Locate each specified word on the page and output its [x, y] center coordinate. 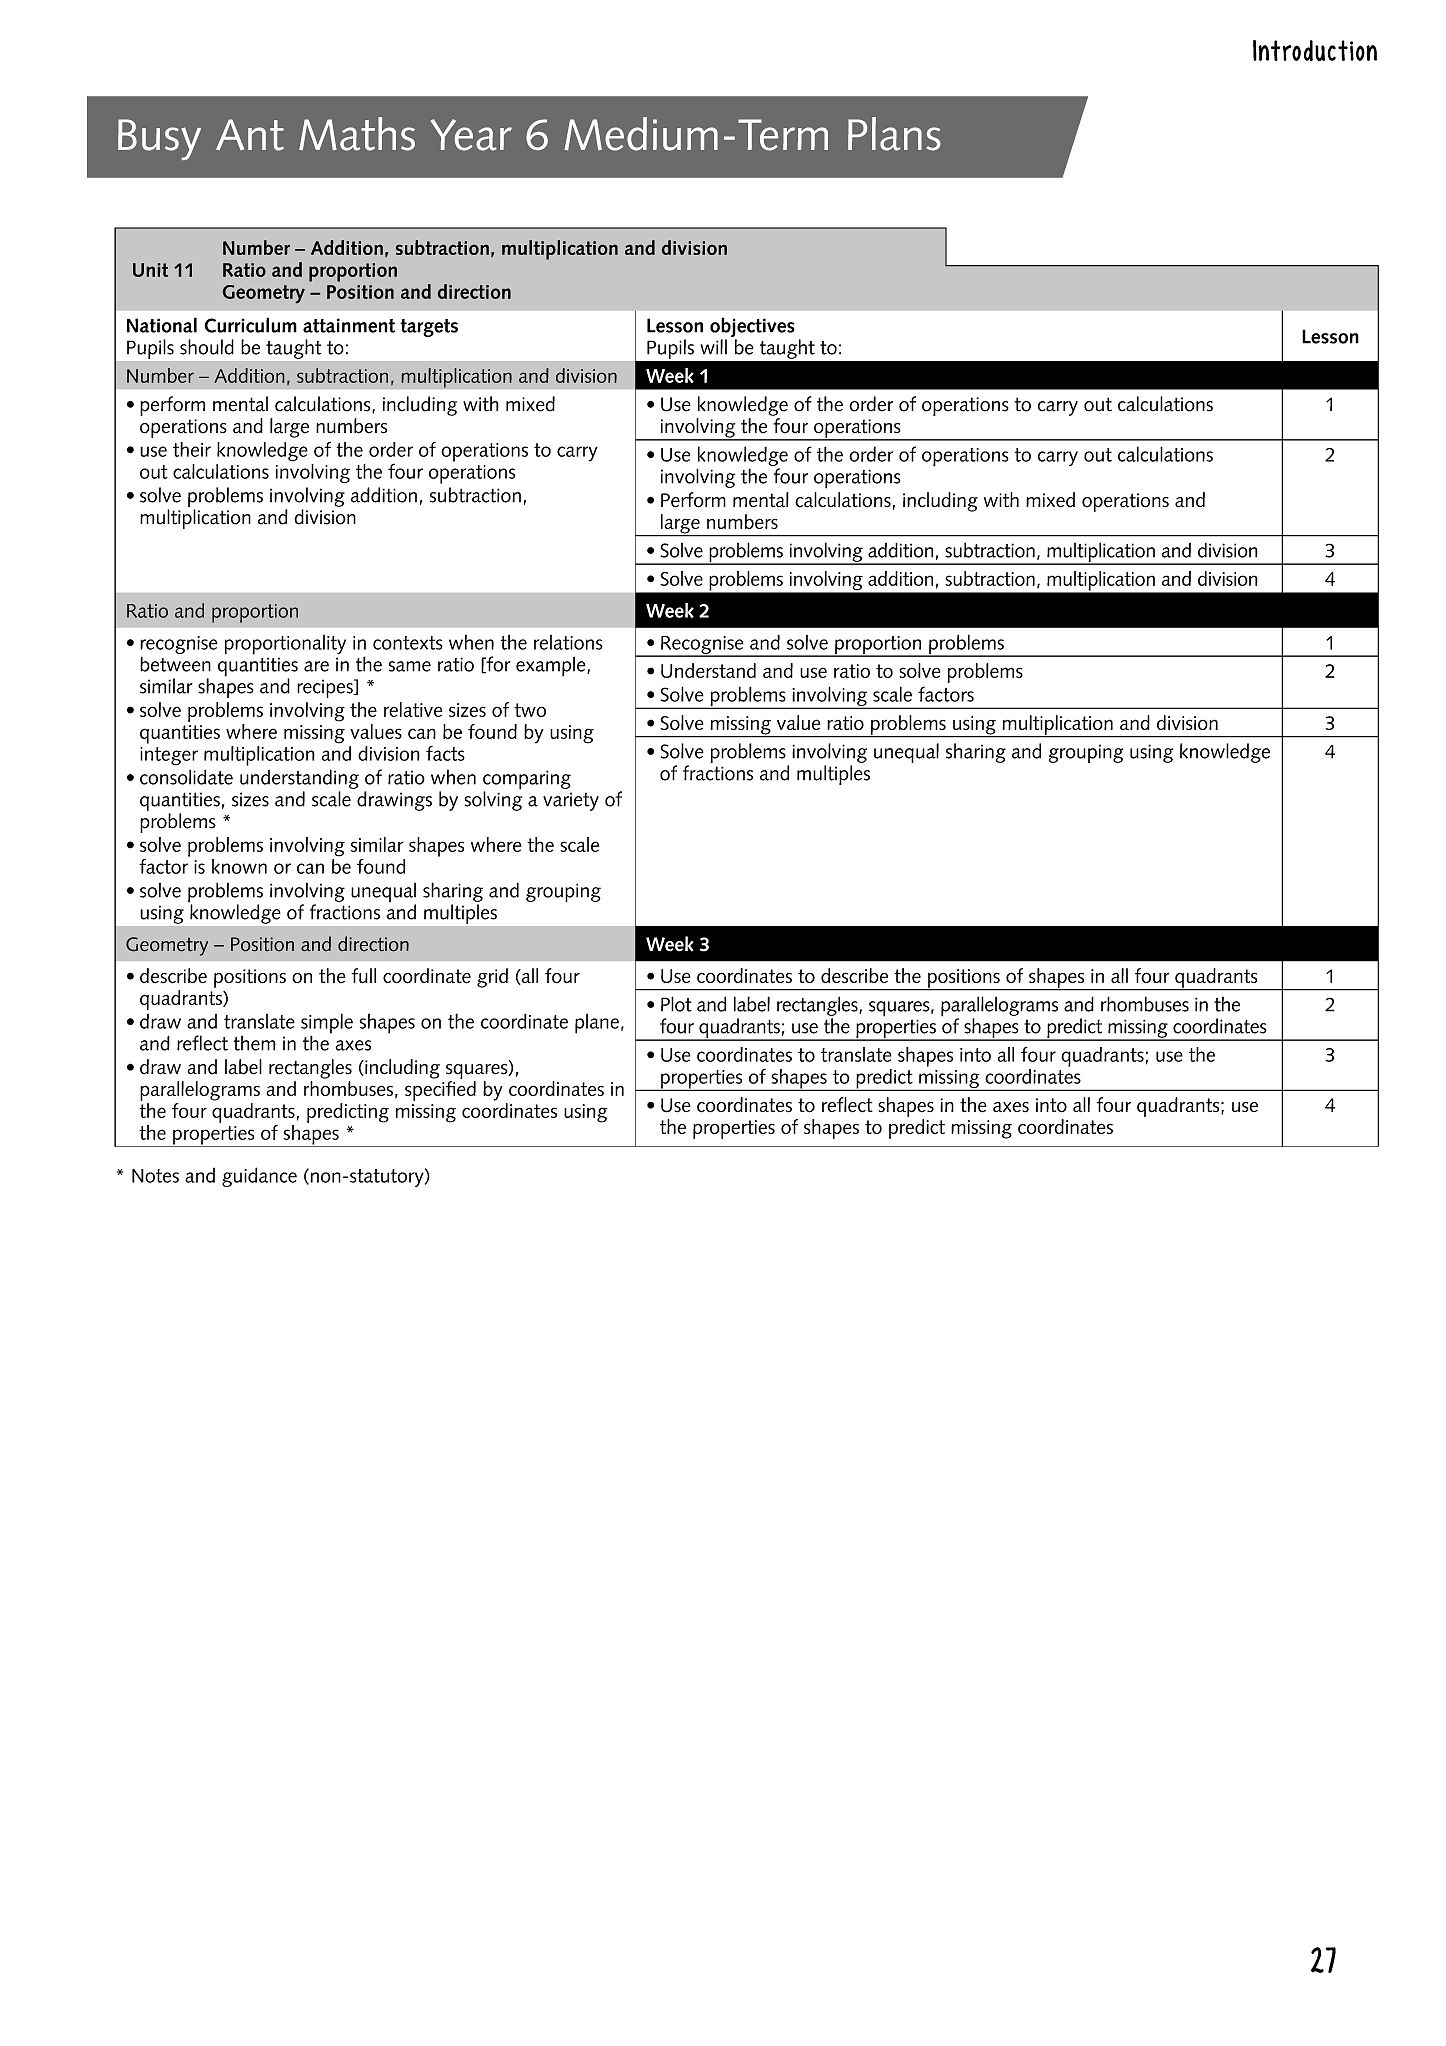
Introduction [1315, 50]
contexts [408, 643]
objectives [752, 327]
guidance [259, 1177]
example [552, 666]
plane [597, 1023]
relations [568, 642]
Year [471, 135]
